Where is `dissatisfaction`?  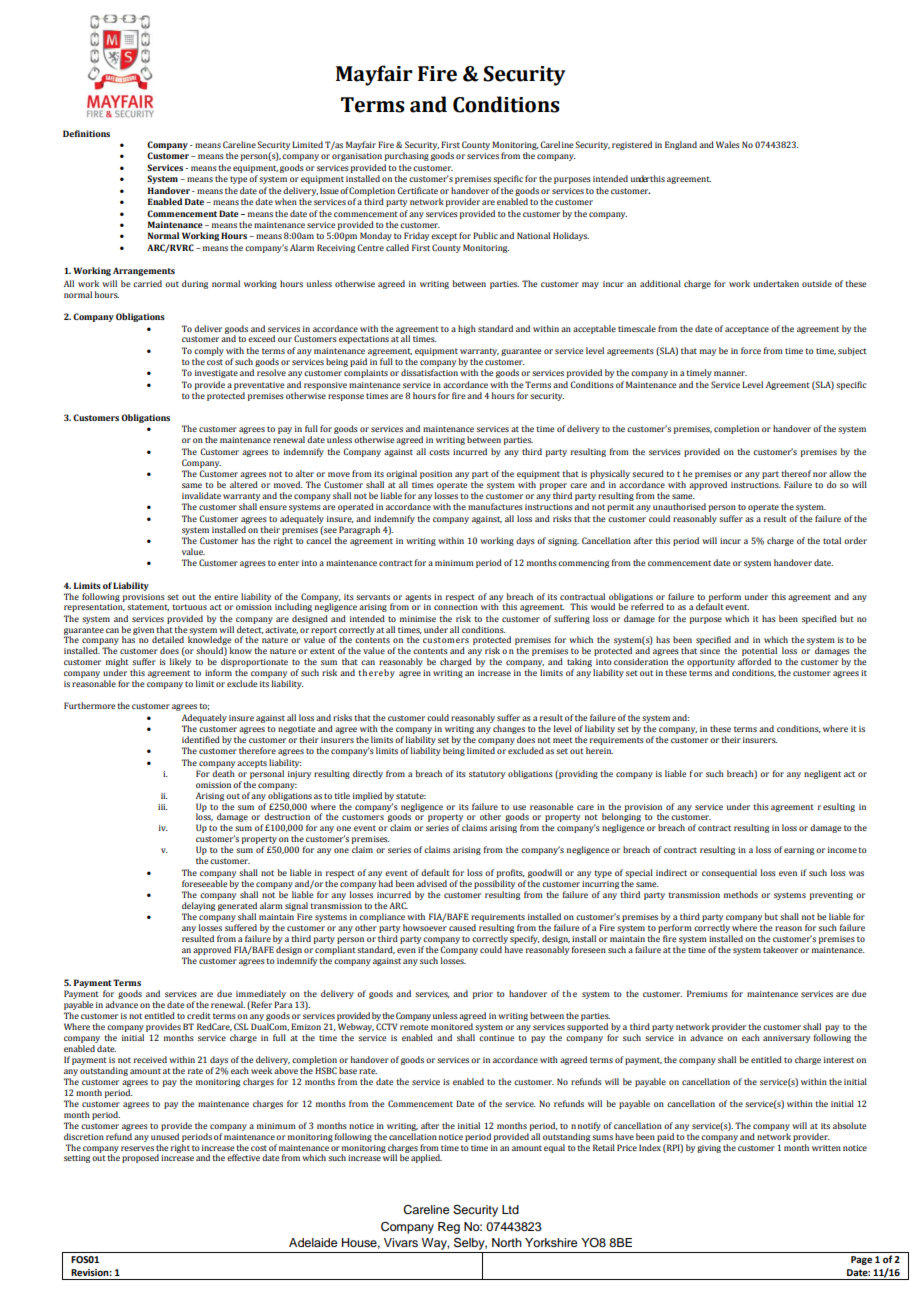
dissatisfaction is located at coordinates (429, 372).
